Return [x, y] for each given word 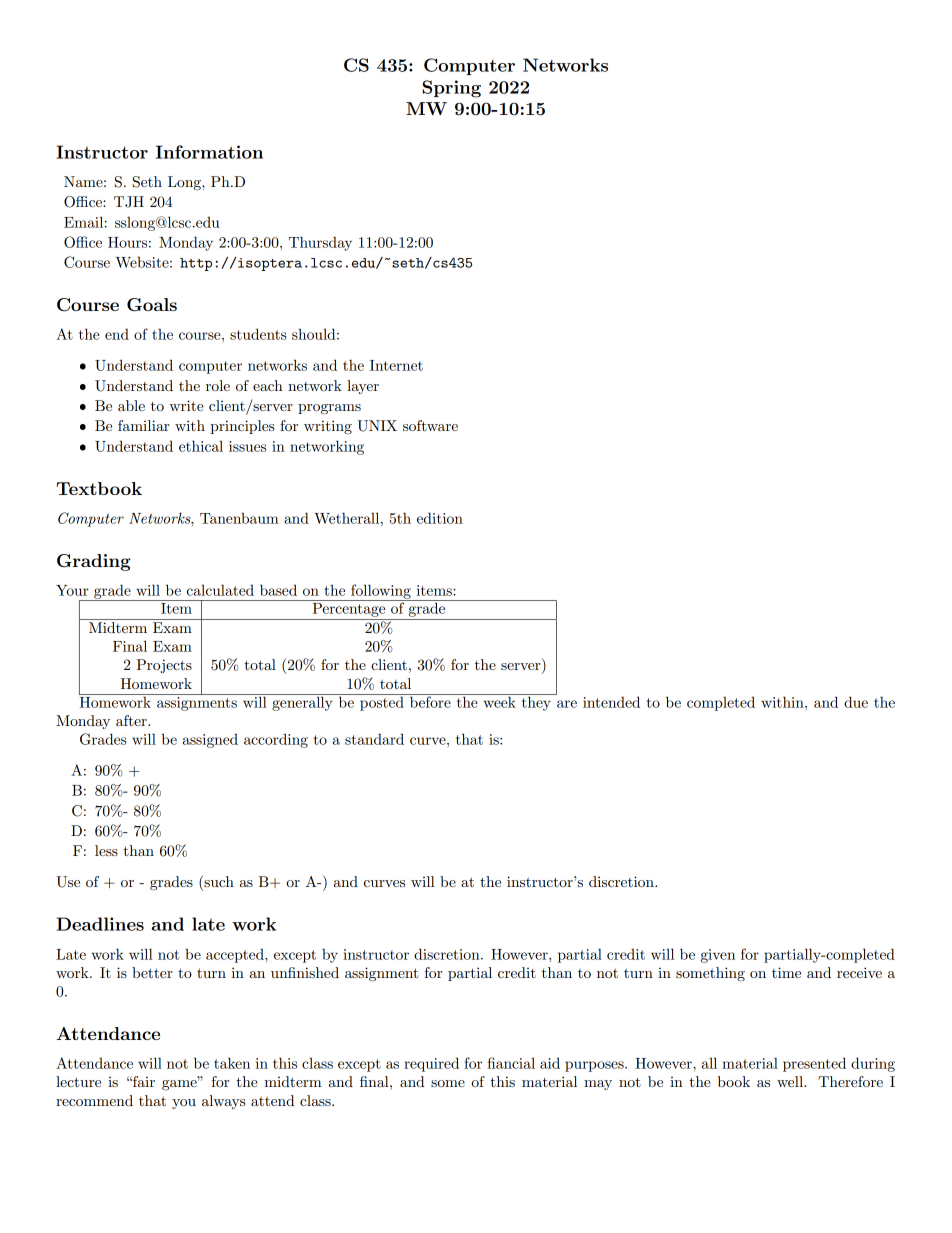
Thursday [320, 243]
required [431, 1064]
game [180, 1085]
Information [209, 152]
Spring [451, 89]
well [791, 1081]
